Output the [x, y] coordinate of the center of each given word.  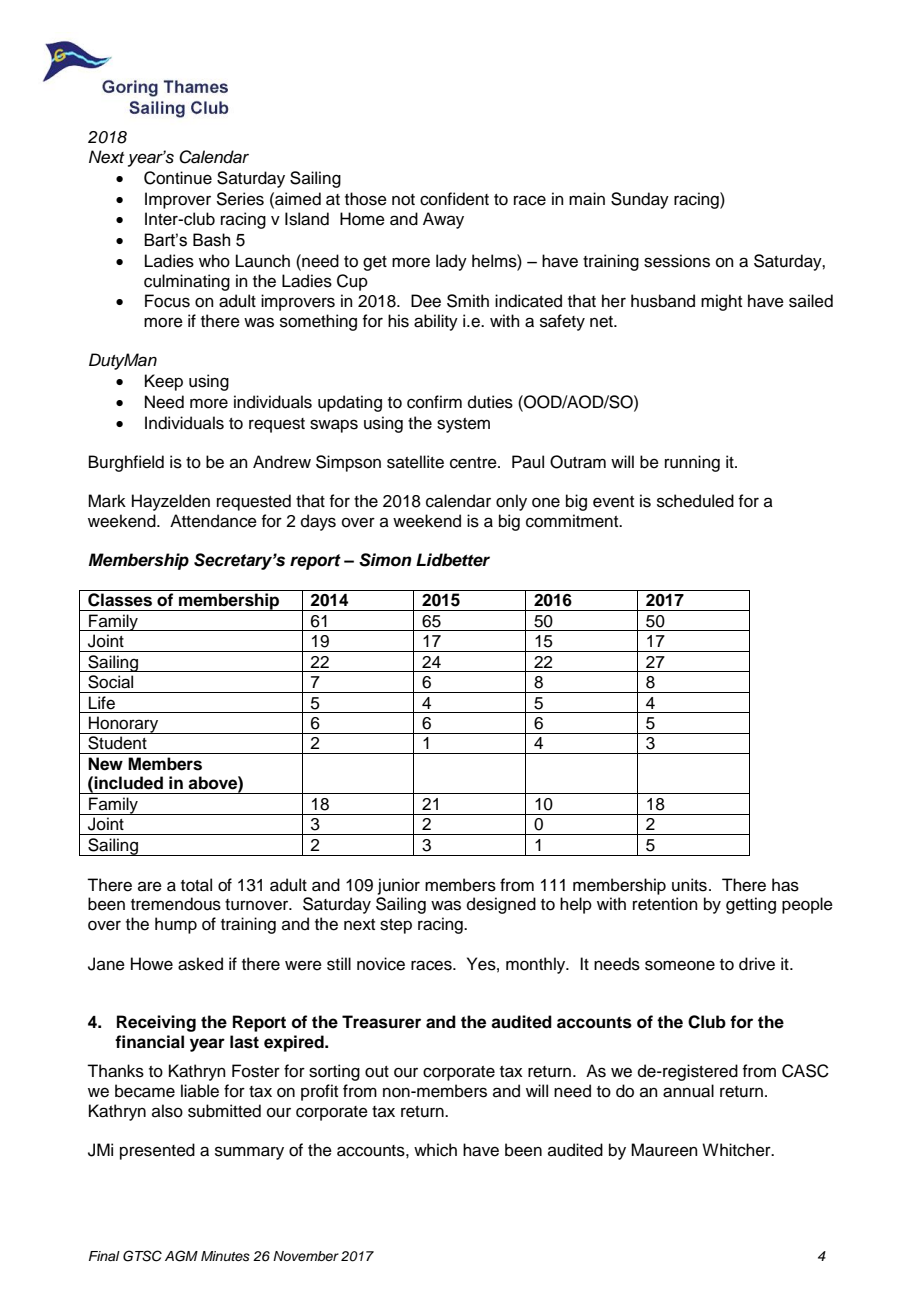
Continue [178, 178]
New [105, 764]
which [435, 1150]
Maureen [664, 1150]
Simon [385, 560]
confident [454, 199]
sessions [677, 261]
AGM [181, 1256]
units [689, 885]
